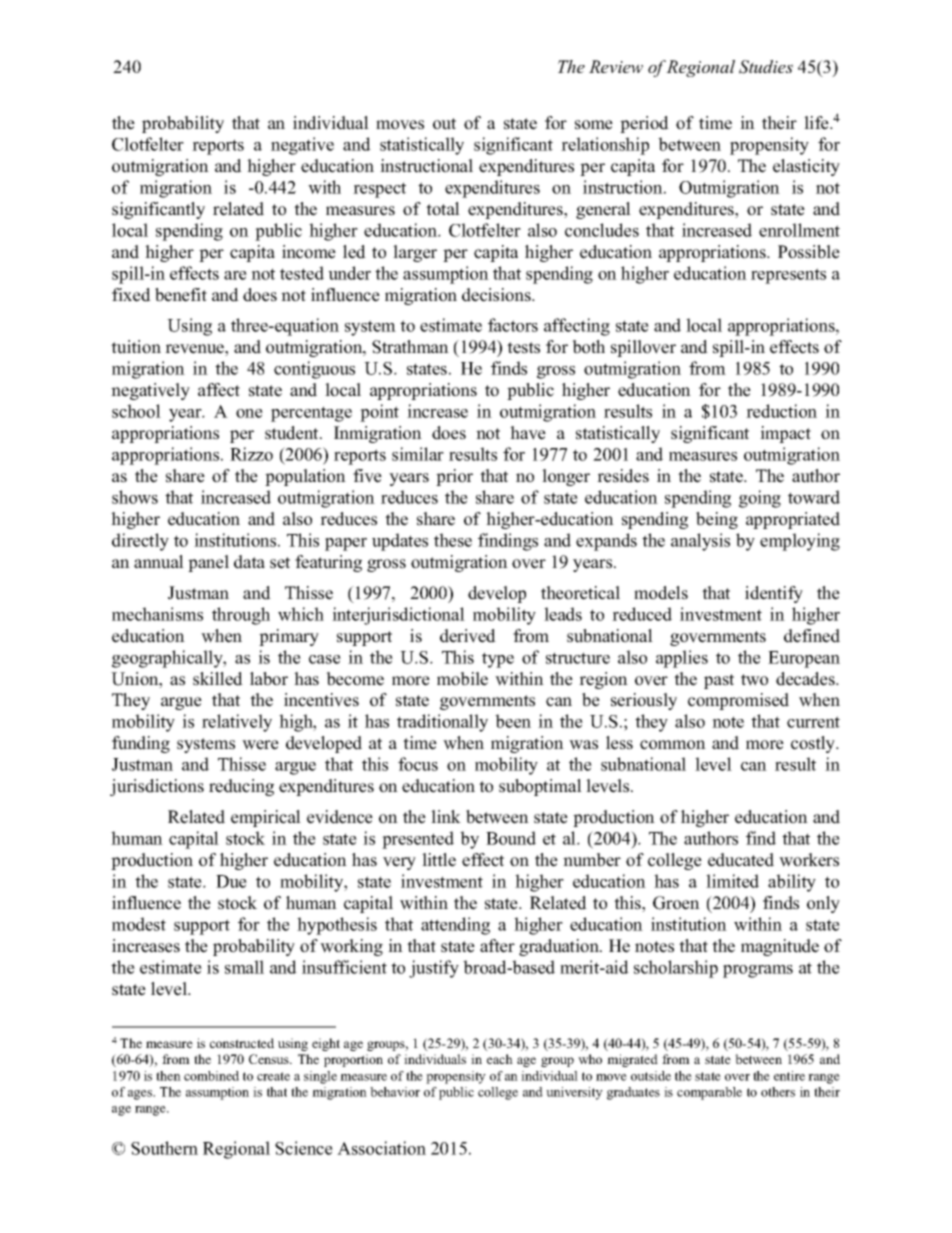  What do you see at coordinates (785, 434) in the document?
I see `impact` at bounding box center [785, 434].
